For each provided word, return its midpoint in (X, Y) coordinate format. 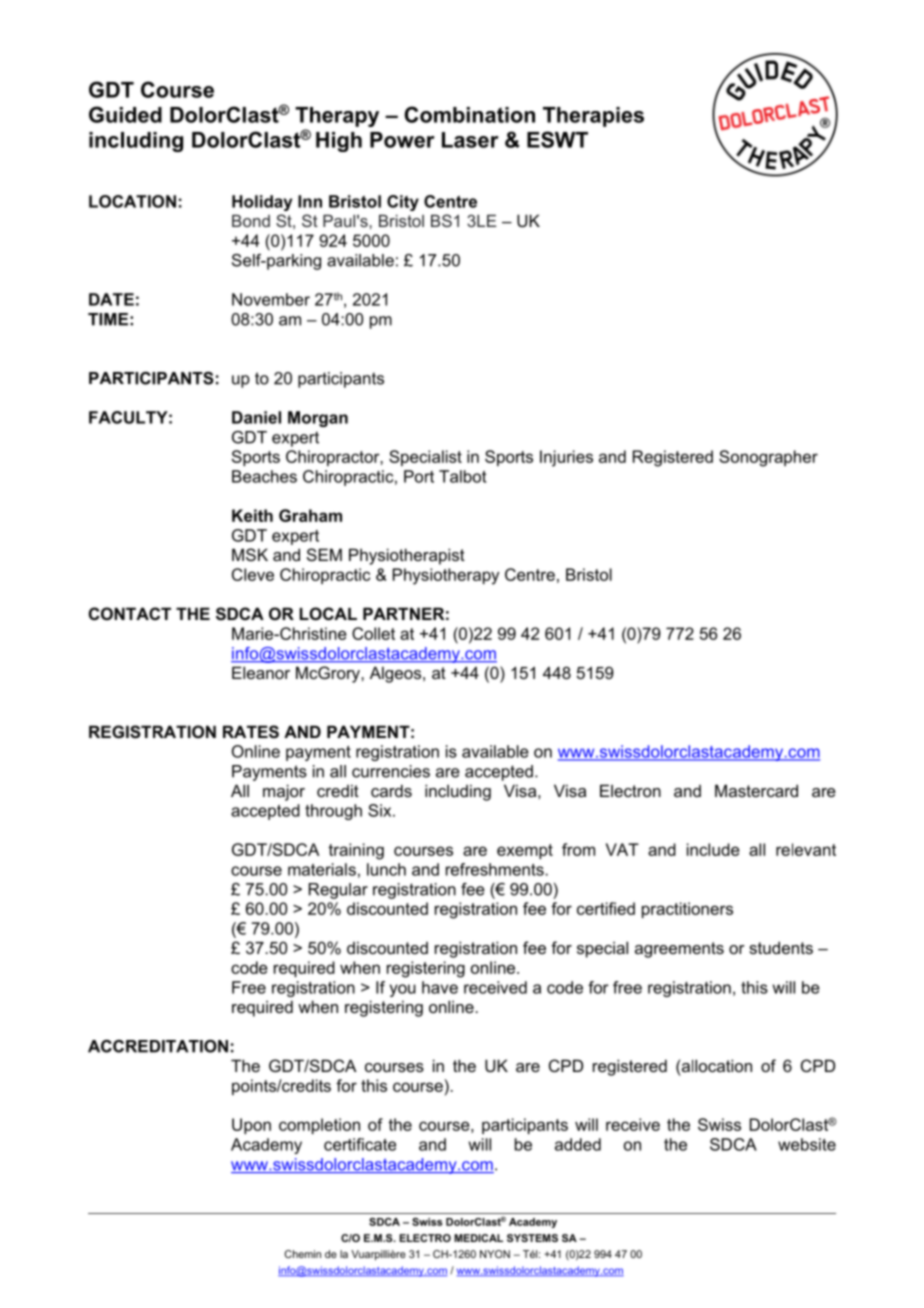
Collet (373, 633)
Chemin (303, 1254)
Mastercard (756, 790)
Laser (470, 140)
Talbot (462, 476)
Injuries (566, 458)
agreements (679, 950)
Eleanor (261, 672)
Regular (338, 891)
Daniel (256, 417)
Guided (125, 114)
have (440, 987)
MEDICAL (478, 1238)
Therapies (593, 117)
